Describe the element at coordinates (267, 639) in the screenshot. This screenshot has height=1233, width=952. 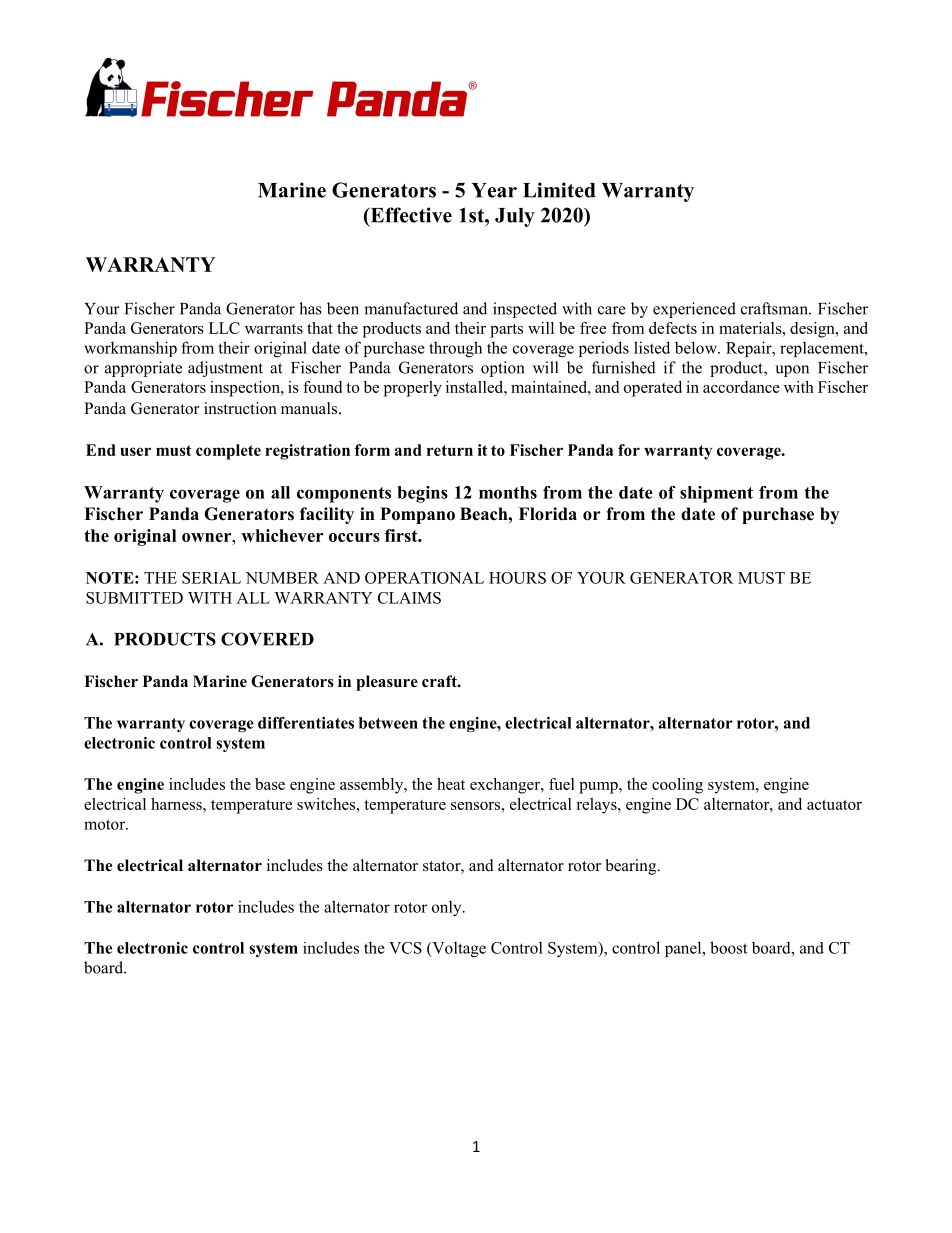
I see `COVERED` at that location.
